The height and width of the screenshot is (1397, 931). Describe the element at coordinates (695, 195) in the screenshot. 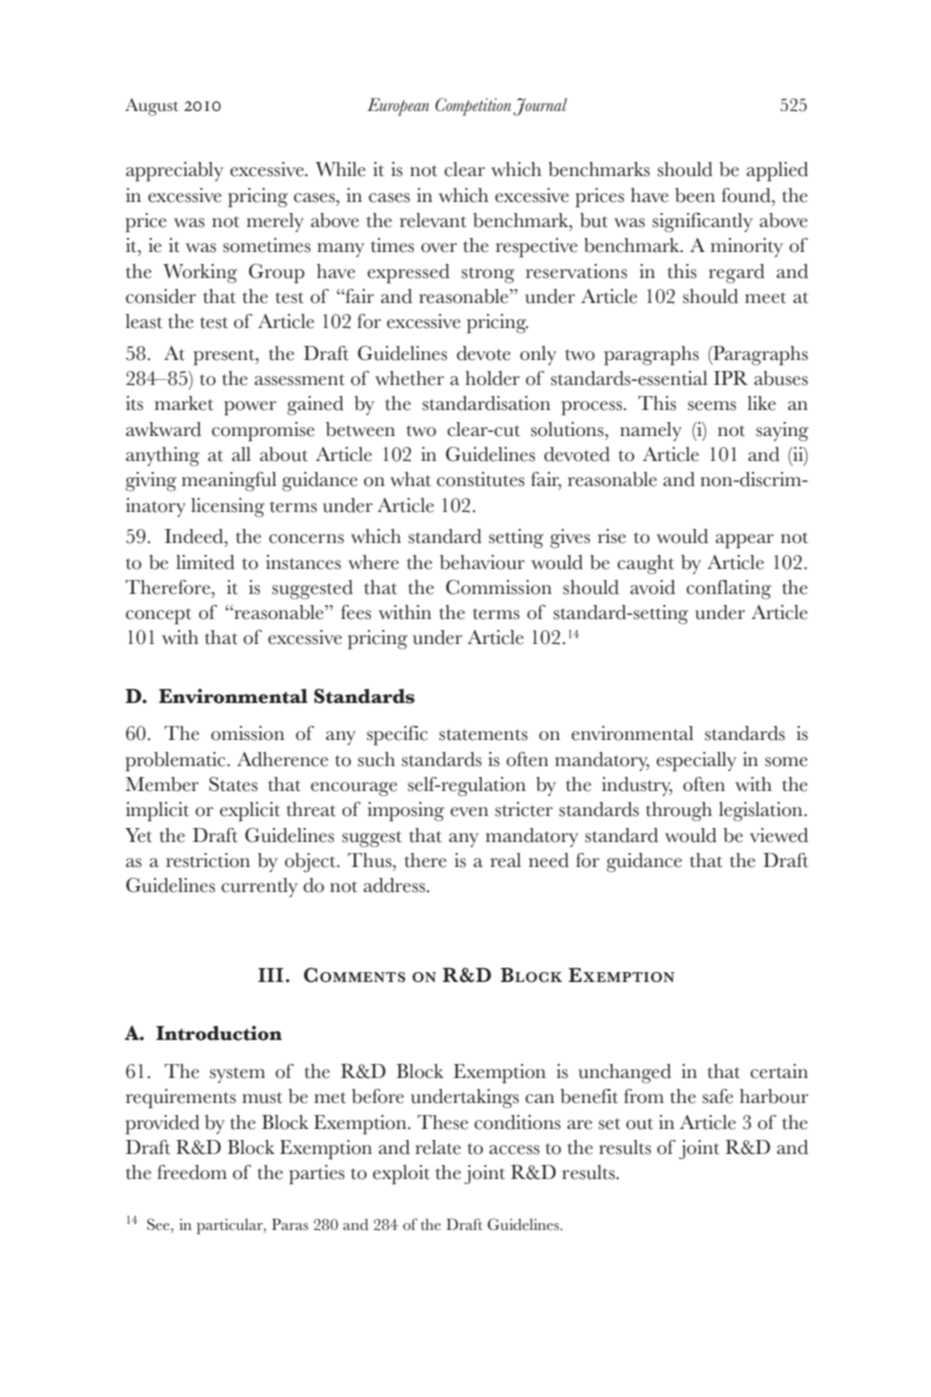

I see `been` at that location.
